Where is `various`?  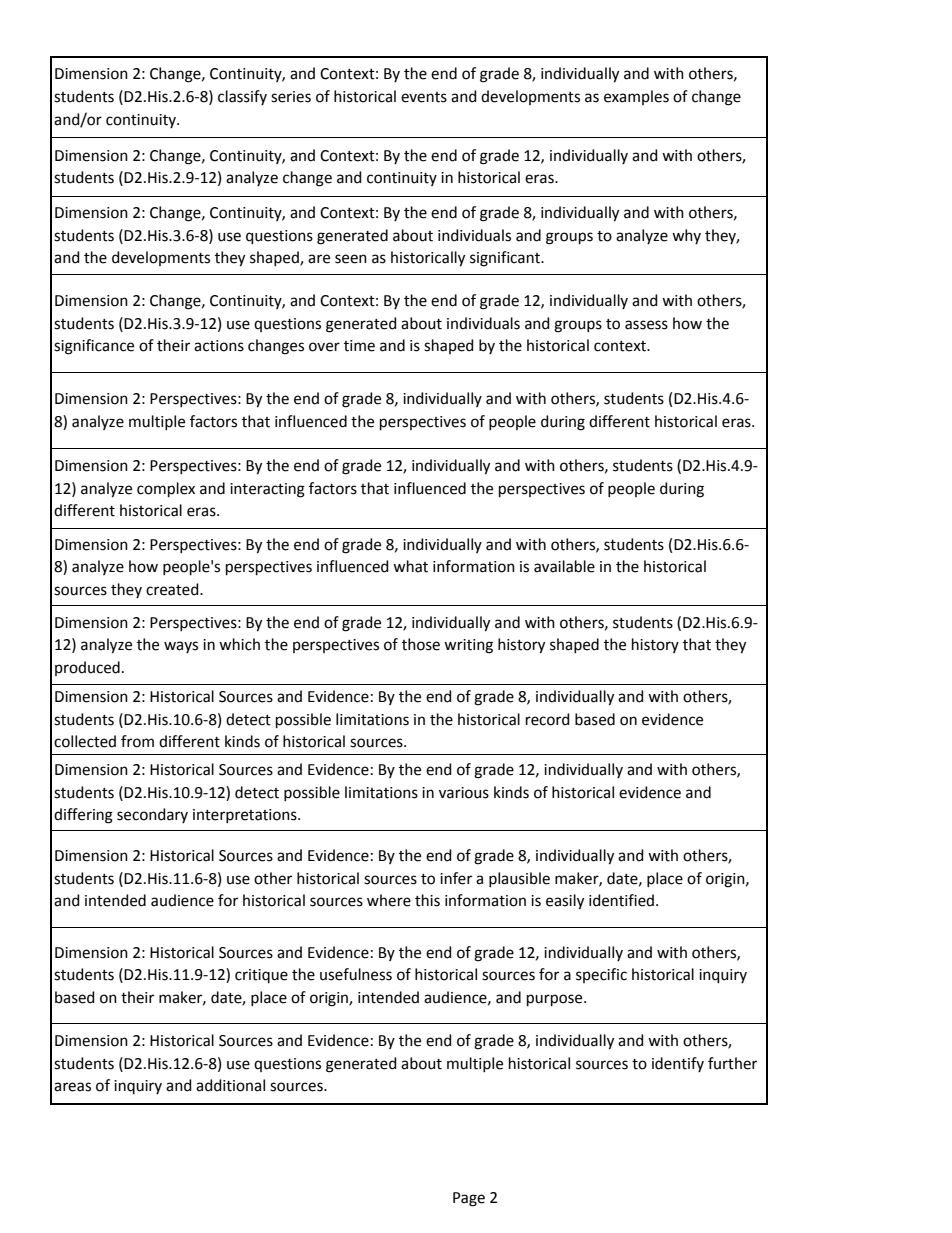
various is located at coordinates (464, 793).
